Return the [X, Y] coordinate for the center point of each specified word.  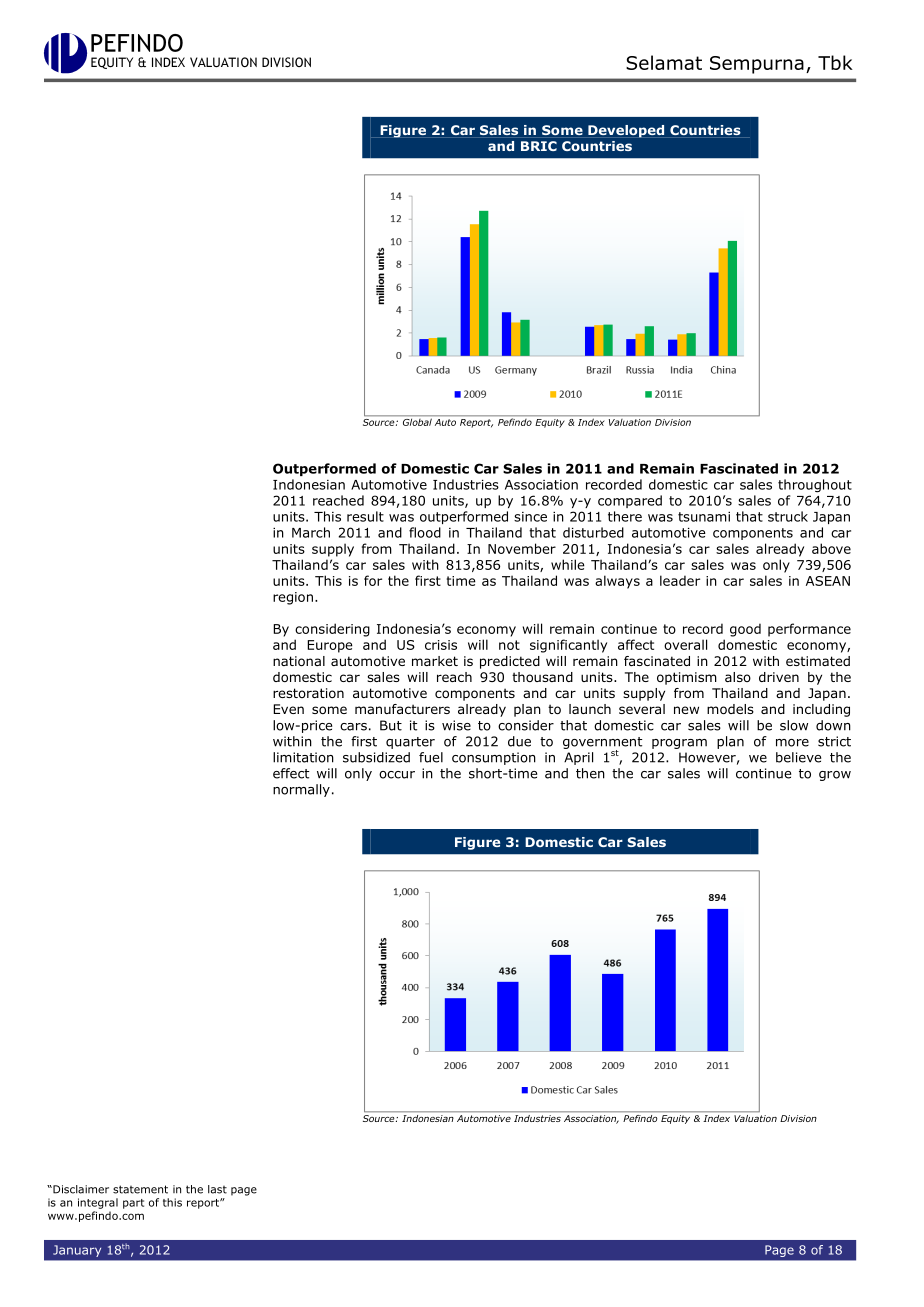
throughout [815, 486]
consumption [494, 758]
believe [798, 757]
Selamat [664, 62]
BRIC [539, 146]
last [217, 1189]
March [311, 532]
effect [291, 773]
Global [417, 422]
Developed [626, 131]
